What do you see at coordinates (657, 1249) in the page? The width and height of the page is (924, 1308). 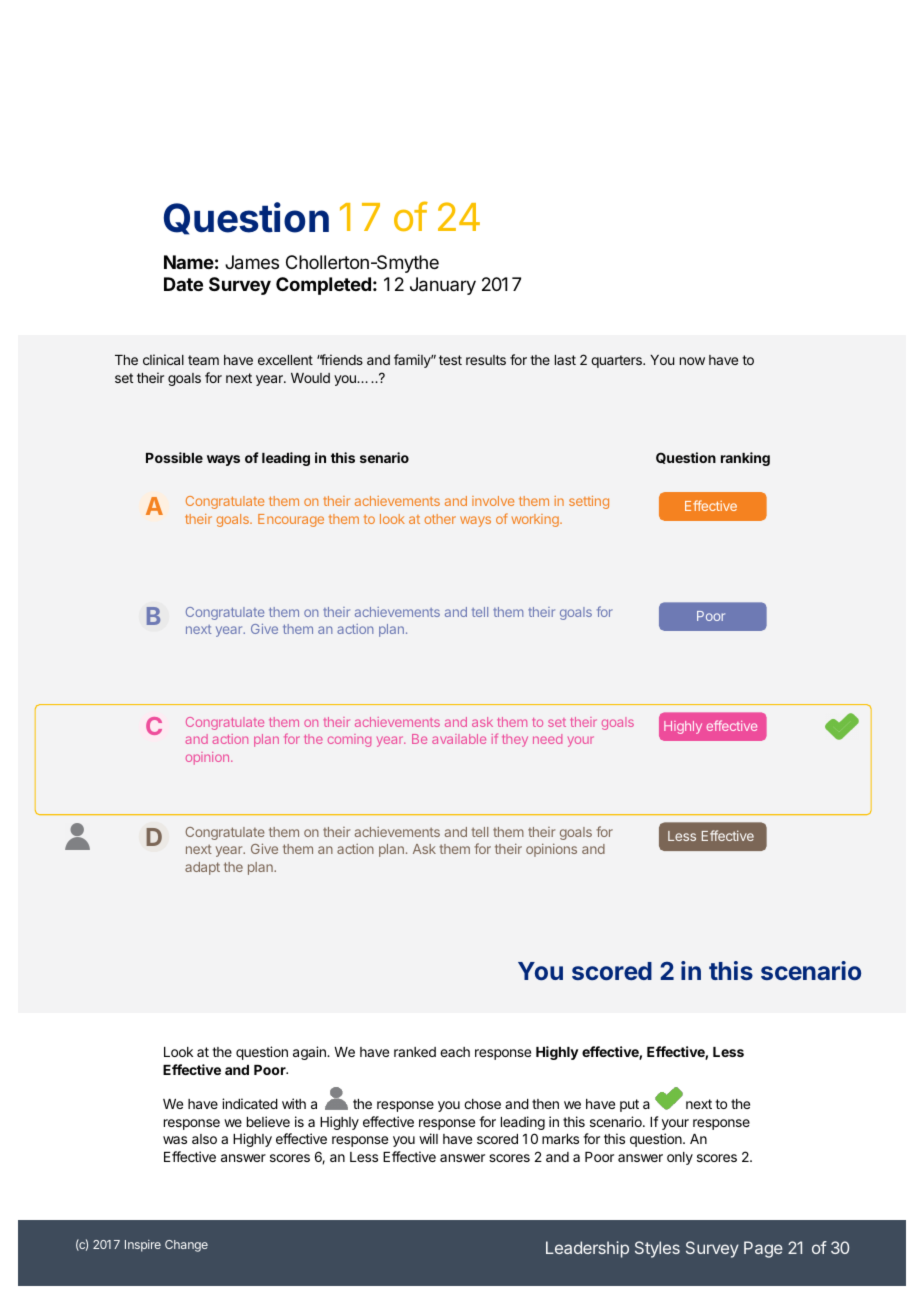 I see `Styles` at bounding box center [657, 1249].
